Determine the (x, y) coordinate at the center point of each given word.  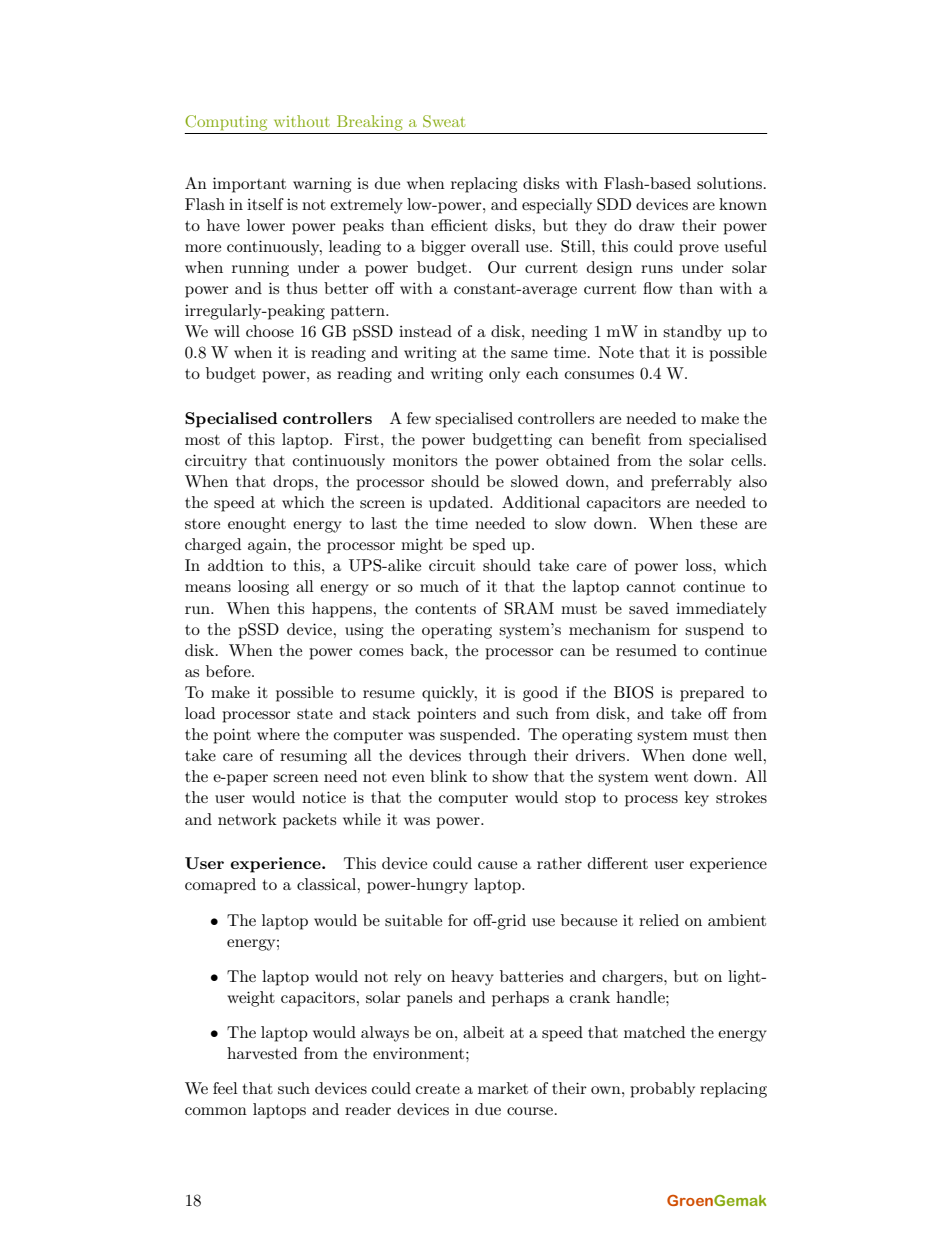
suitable (413, 920)
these (718, 523)
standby (692, 333)
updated (460, 504)
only (504, 375)
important (249, 185)
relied (659, 920)
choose (270, 331)
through (498, 757)
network (247, 819)
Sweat (444, 121)
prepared (712, 694)
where (278, 734)
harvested (262, 1053)
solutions (729, 183)
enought (257, 525)
